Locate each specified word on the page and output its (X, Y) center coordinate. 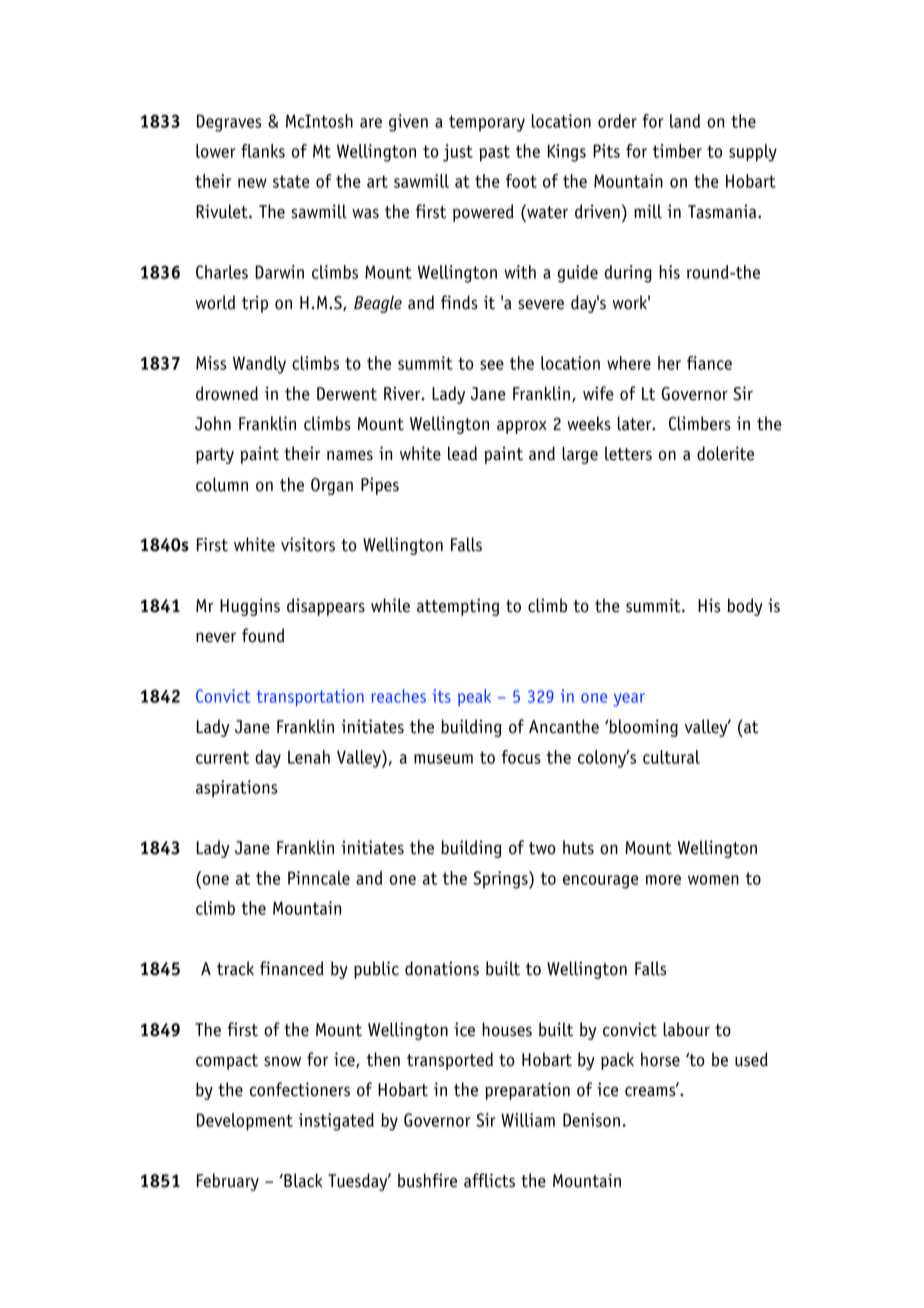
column (222, 484)
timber (677, 151)
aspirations (236, 789)
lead (462, 453)
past (494, 153)
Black (302, 1180)
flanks (263, 151)
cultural (671, 757)
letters (628, 453)
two (542, 848)
